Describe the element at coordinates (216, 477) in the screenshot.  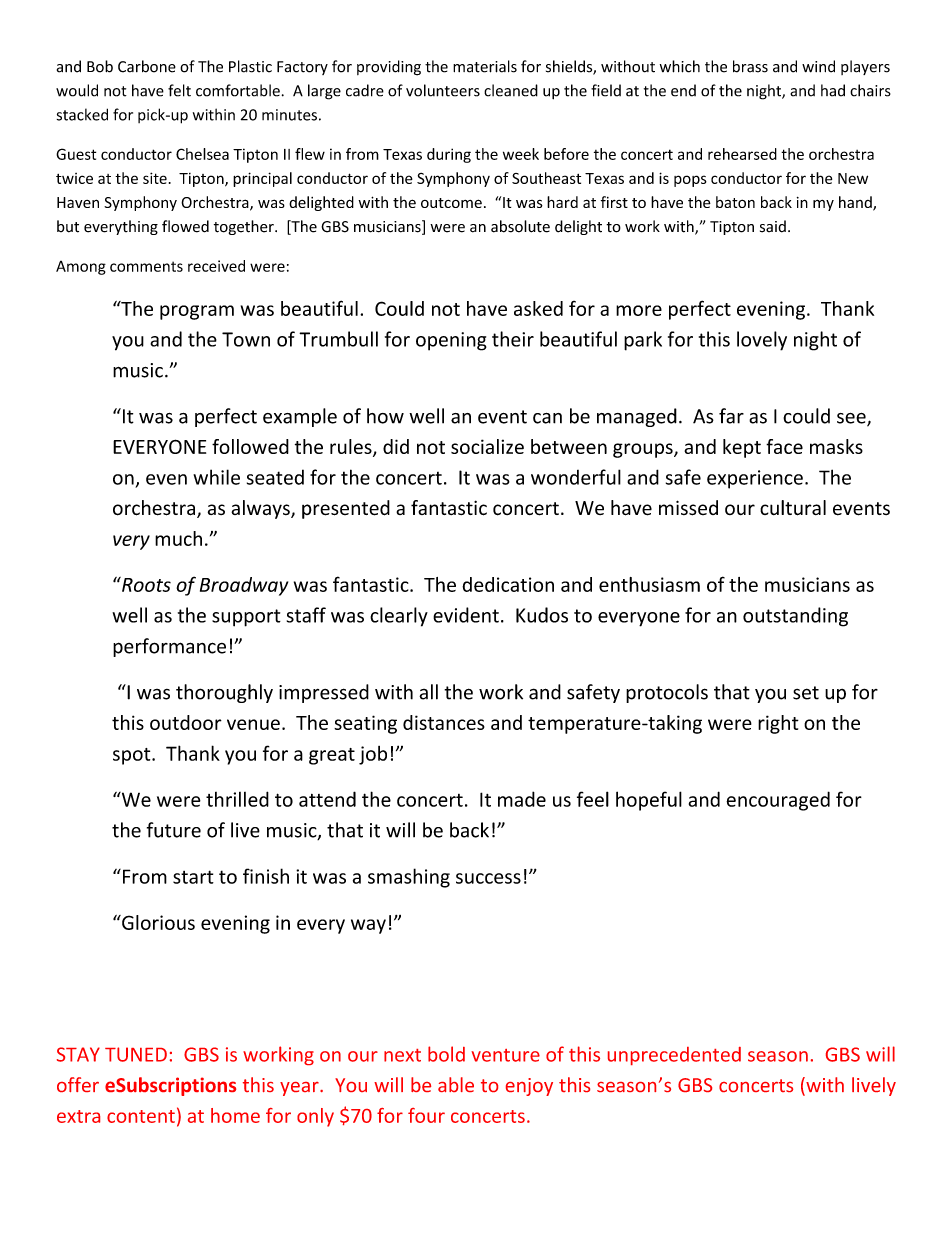
I see `while` at that location.
